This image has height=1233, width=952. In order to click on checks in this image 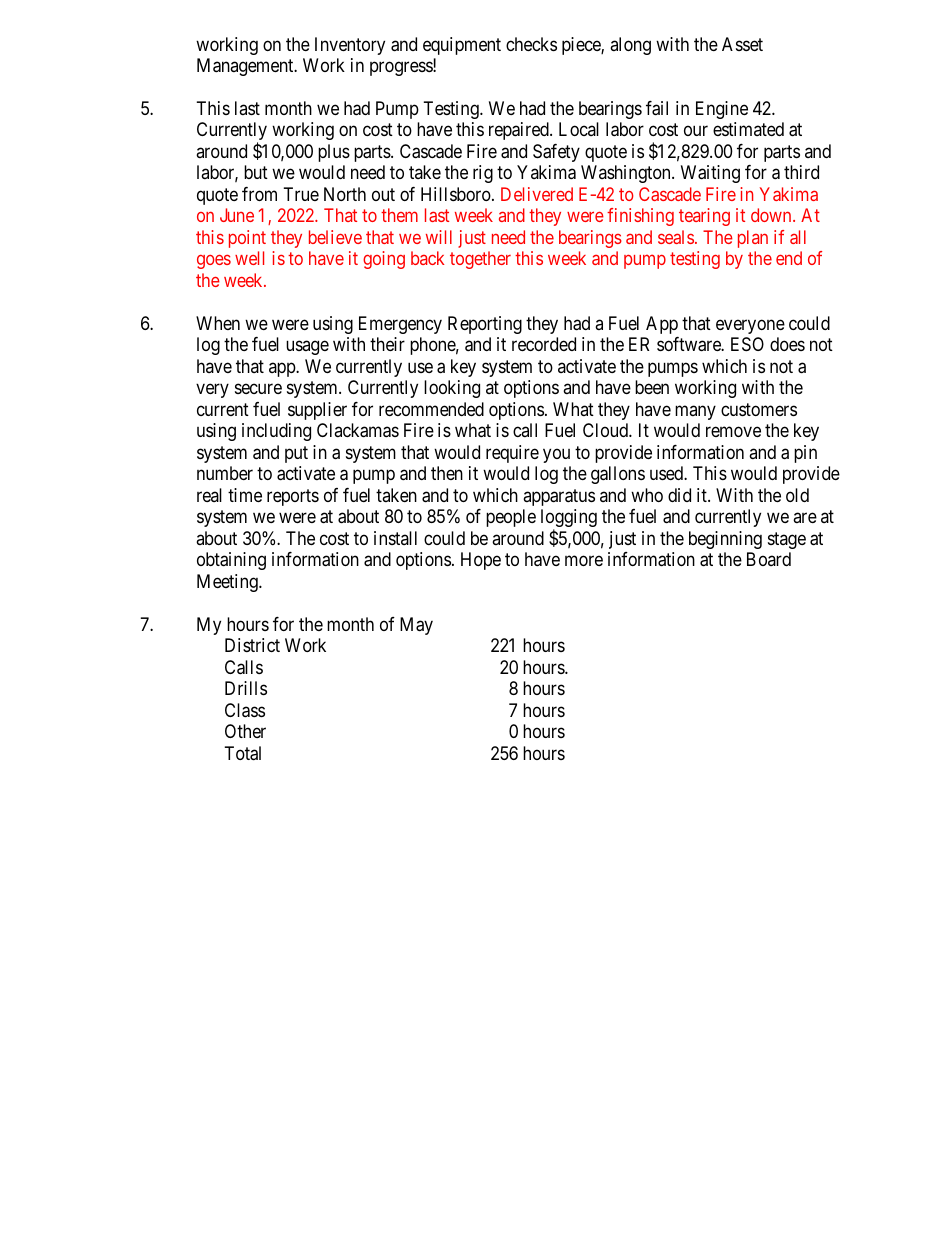, I will do `click(531, 44)`.
